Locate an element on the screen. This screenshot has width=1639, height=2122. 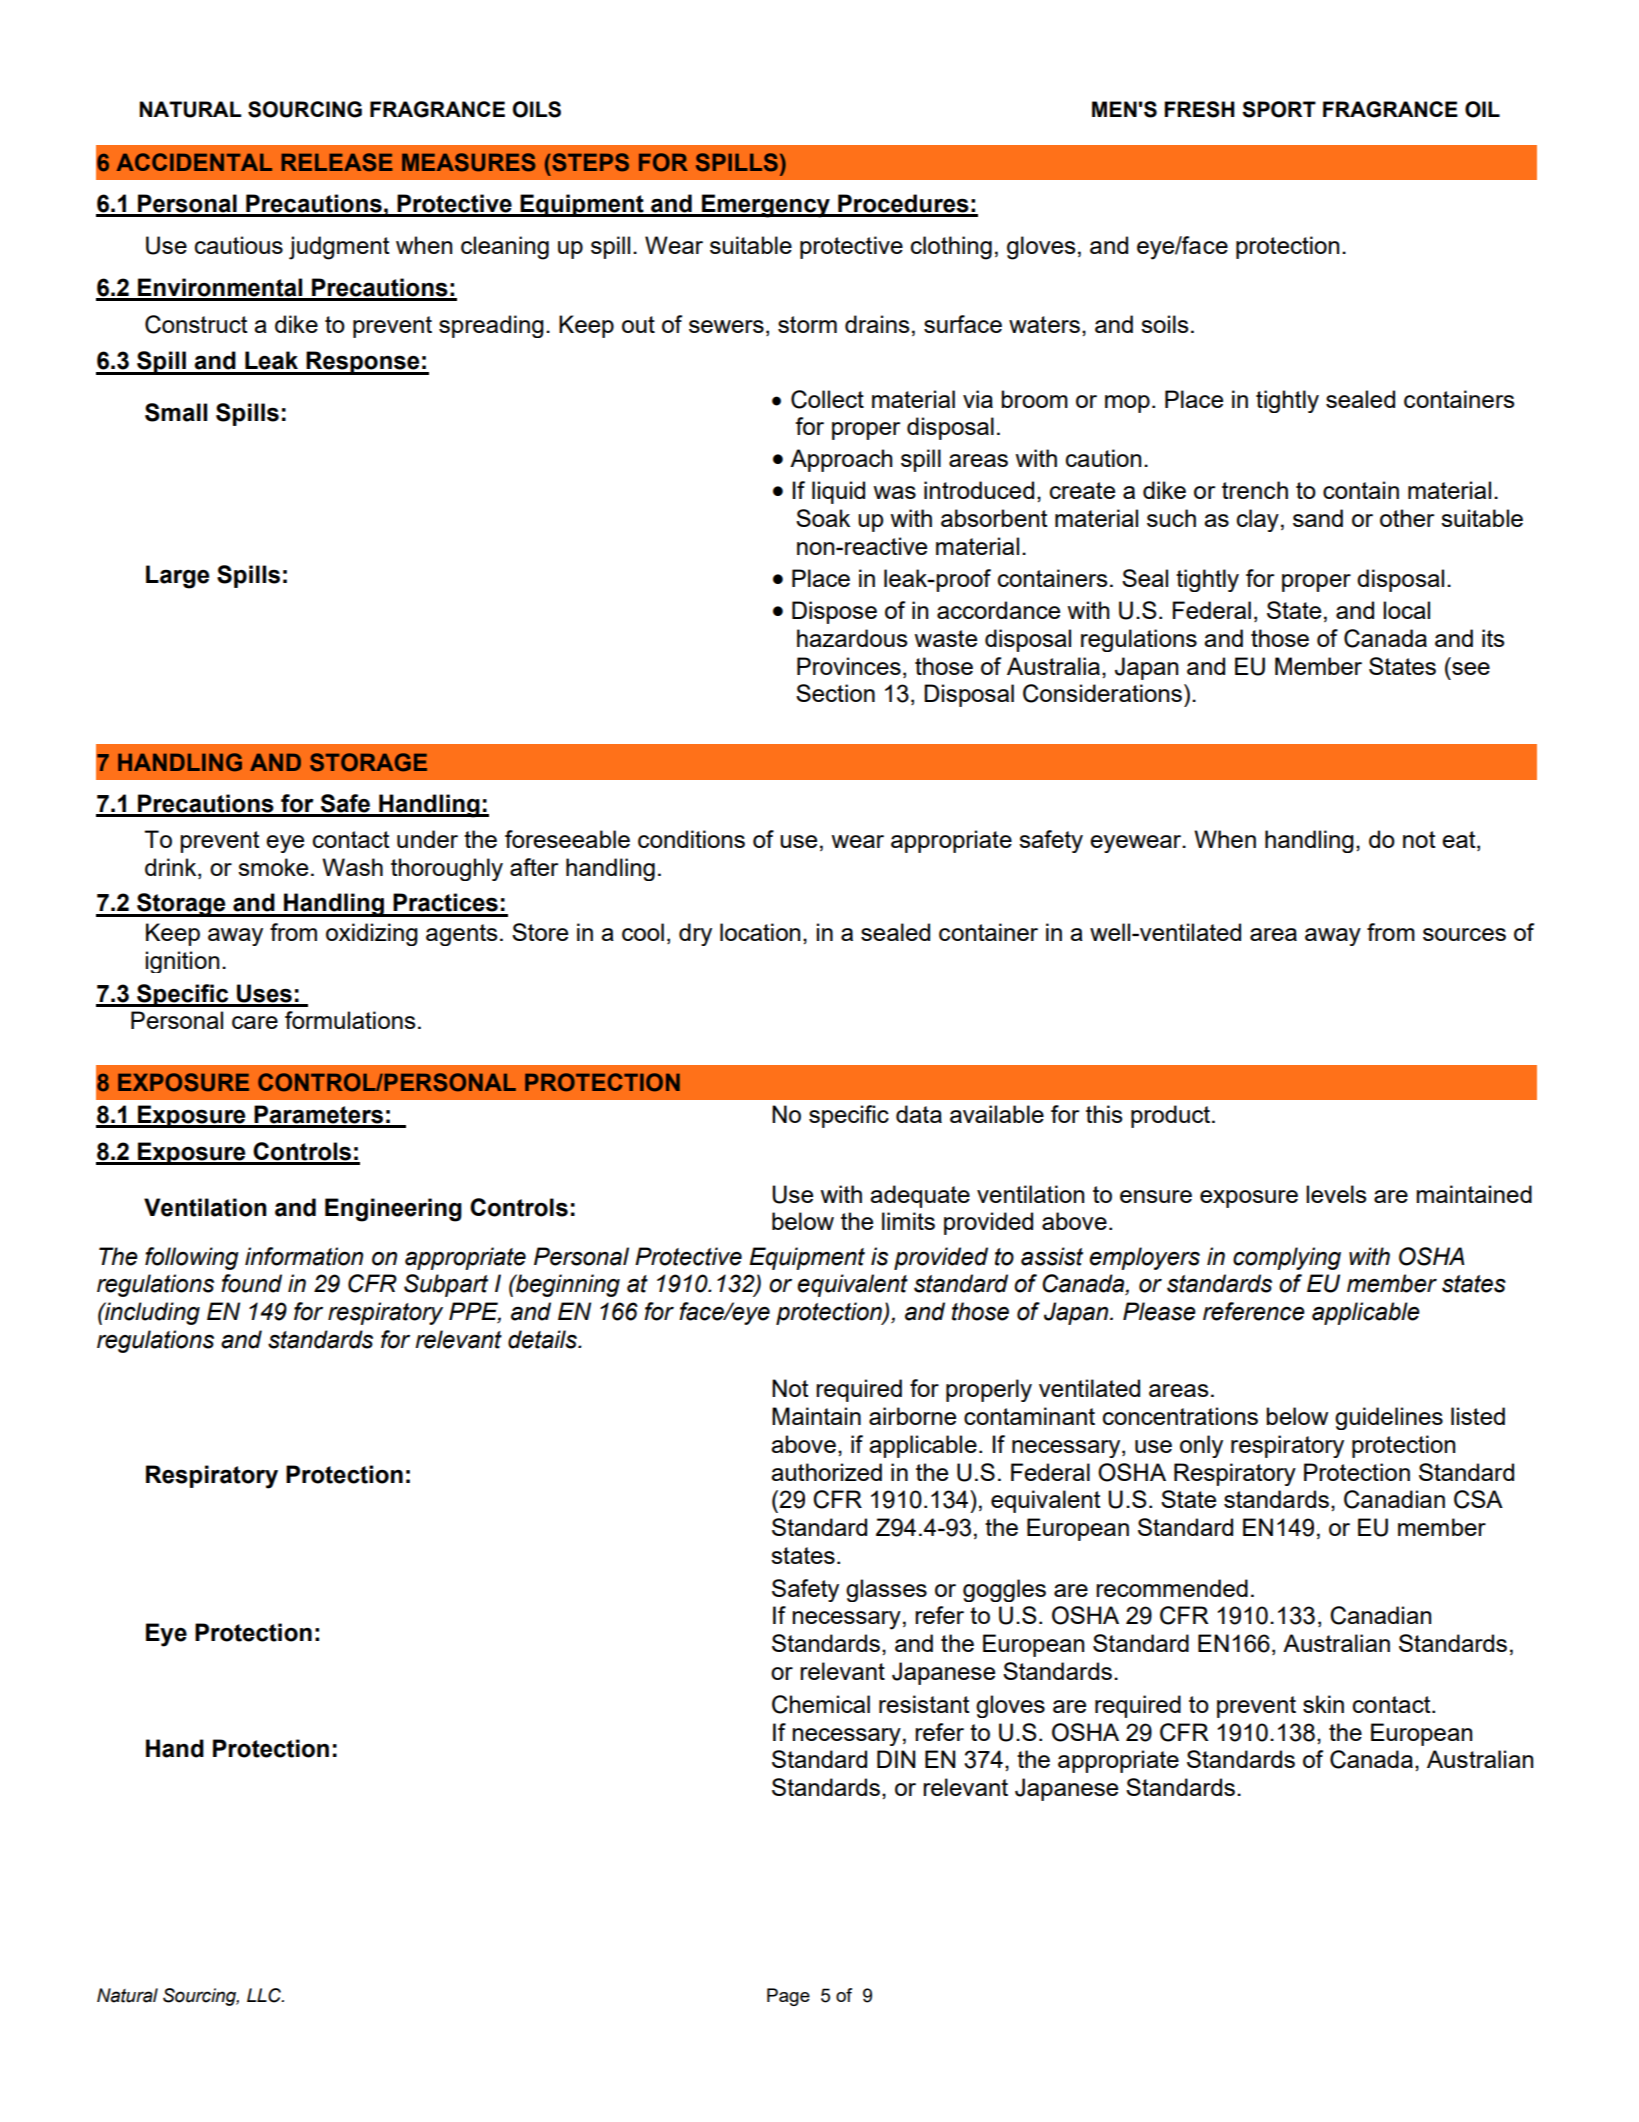
Large is located at coordinates (177, 577).
